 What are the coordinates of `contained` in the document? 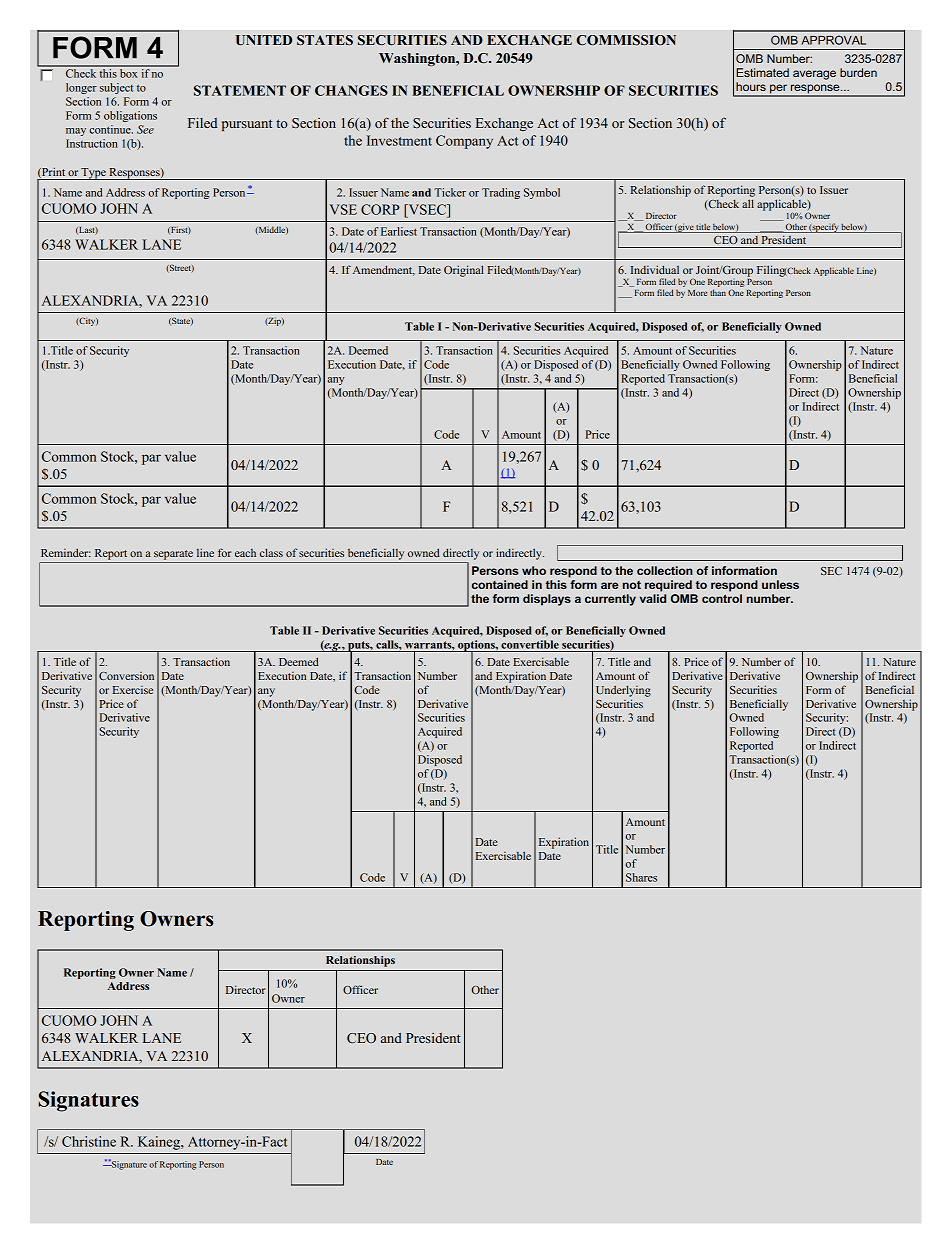 It's located at (500, 584).
